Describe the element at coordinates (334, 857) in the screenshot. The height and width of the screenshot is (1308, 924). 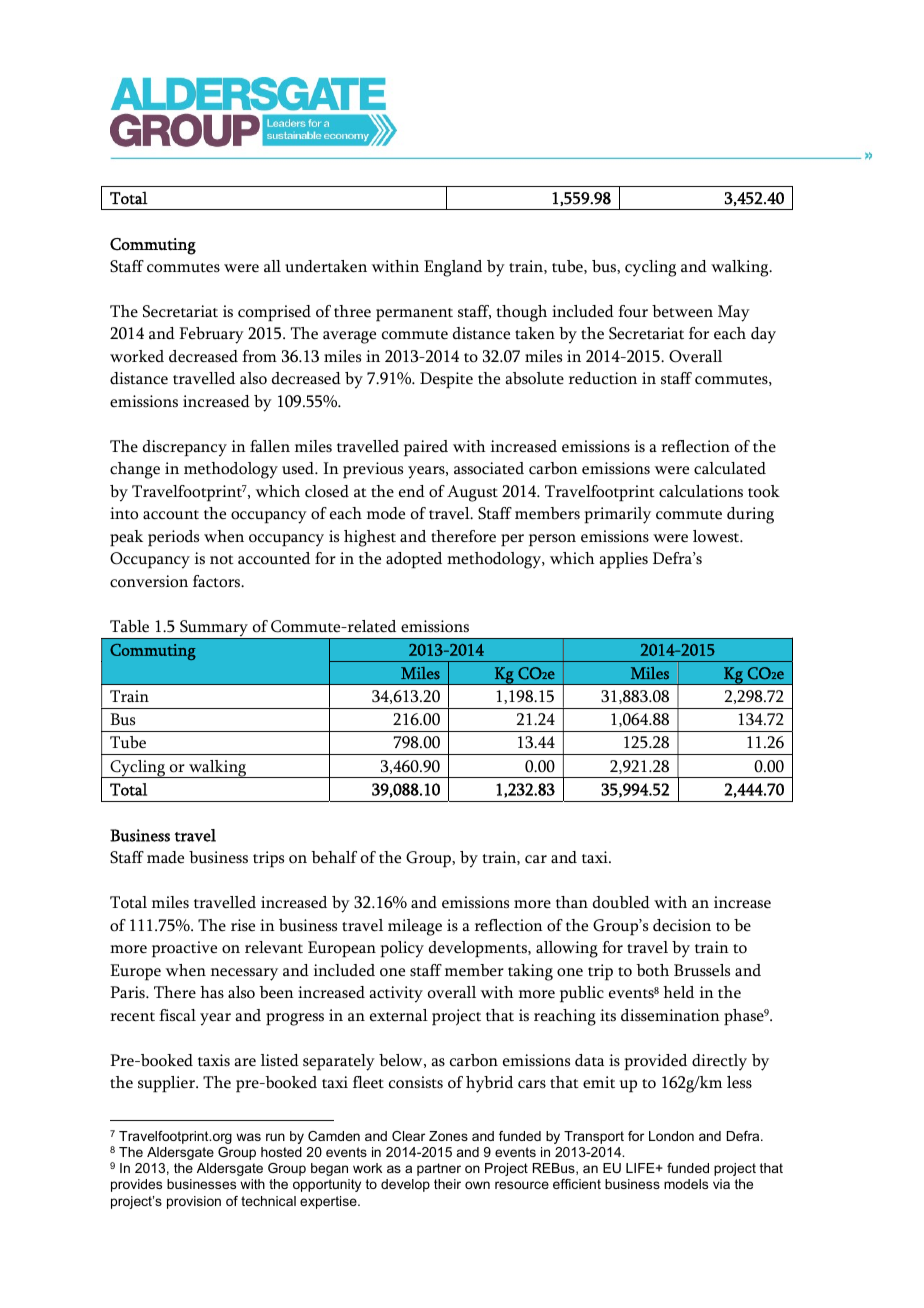
I see `behalf` at that location.
